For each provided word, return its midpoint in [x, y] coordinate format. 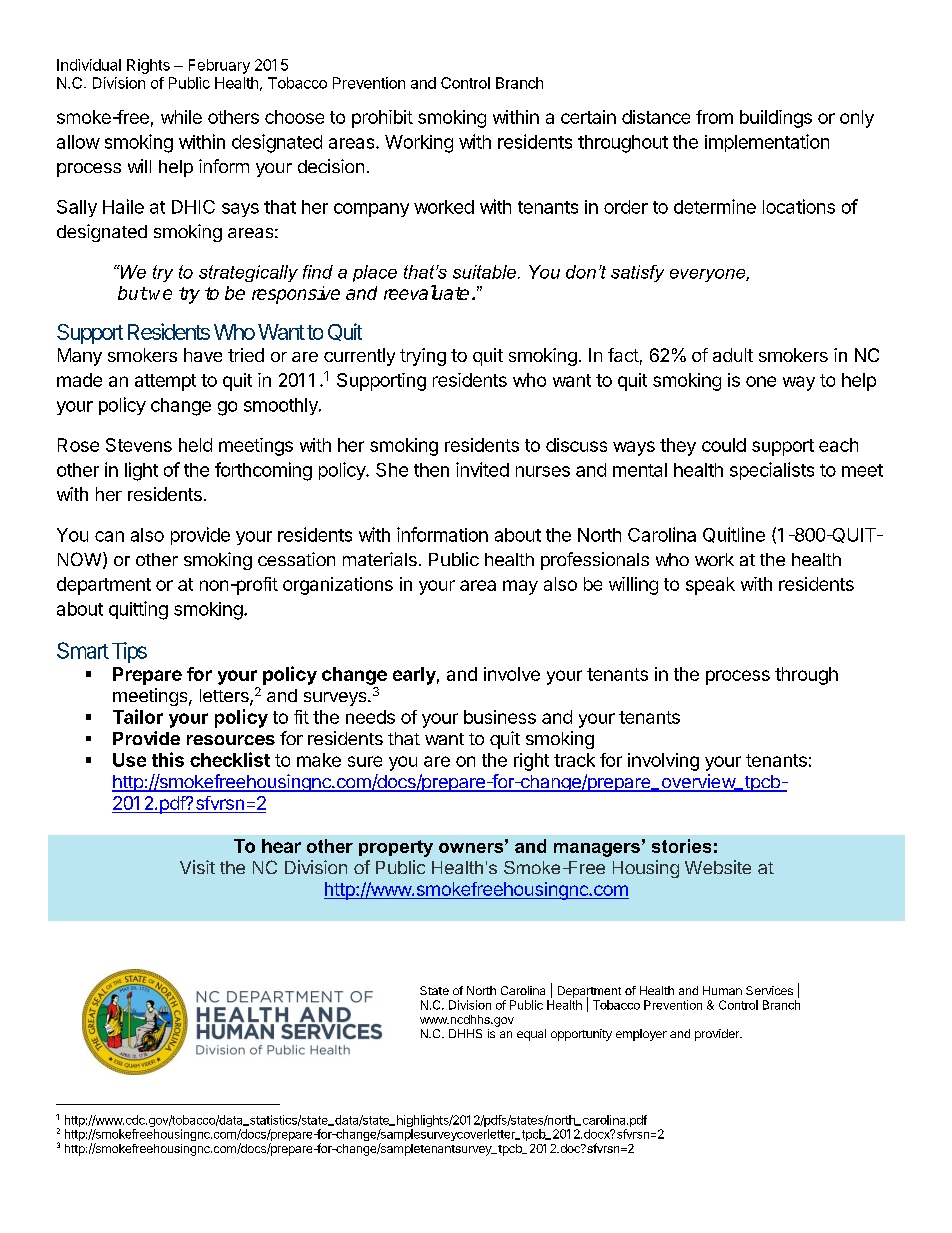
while [181, 117]
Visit [197, 867]
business [500, 717]
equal [531, 1035]
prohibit [382, 119]
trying [423, 357]
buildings [776, 119]
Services [769, 990]
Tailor [138, 716]
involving [663, 762]
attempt [165, 382]
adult [733, 355]
